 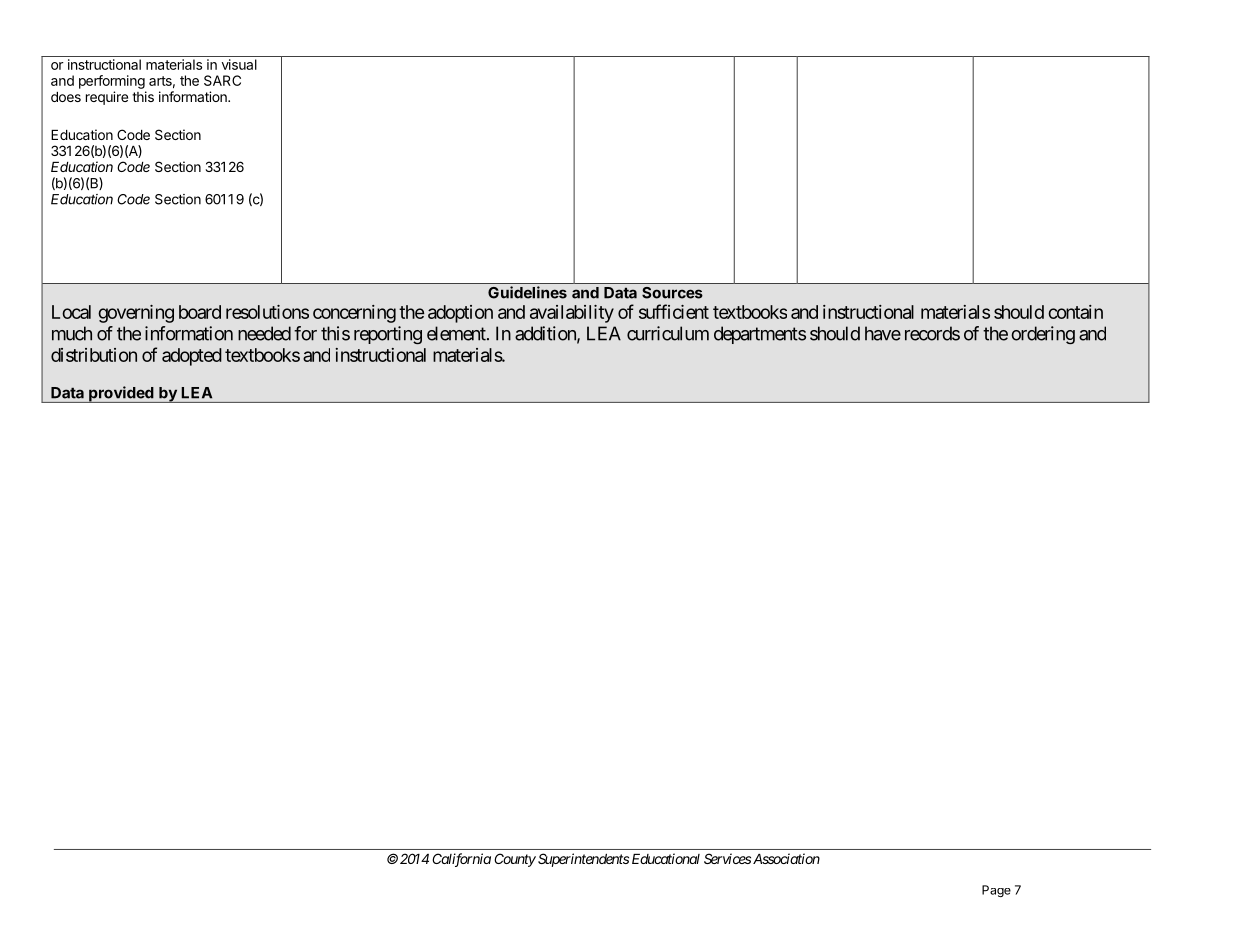 What do you see at coordinates (461, 860) in the image?
I see `California` at bounding box center [461, 860].
